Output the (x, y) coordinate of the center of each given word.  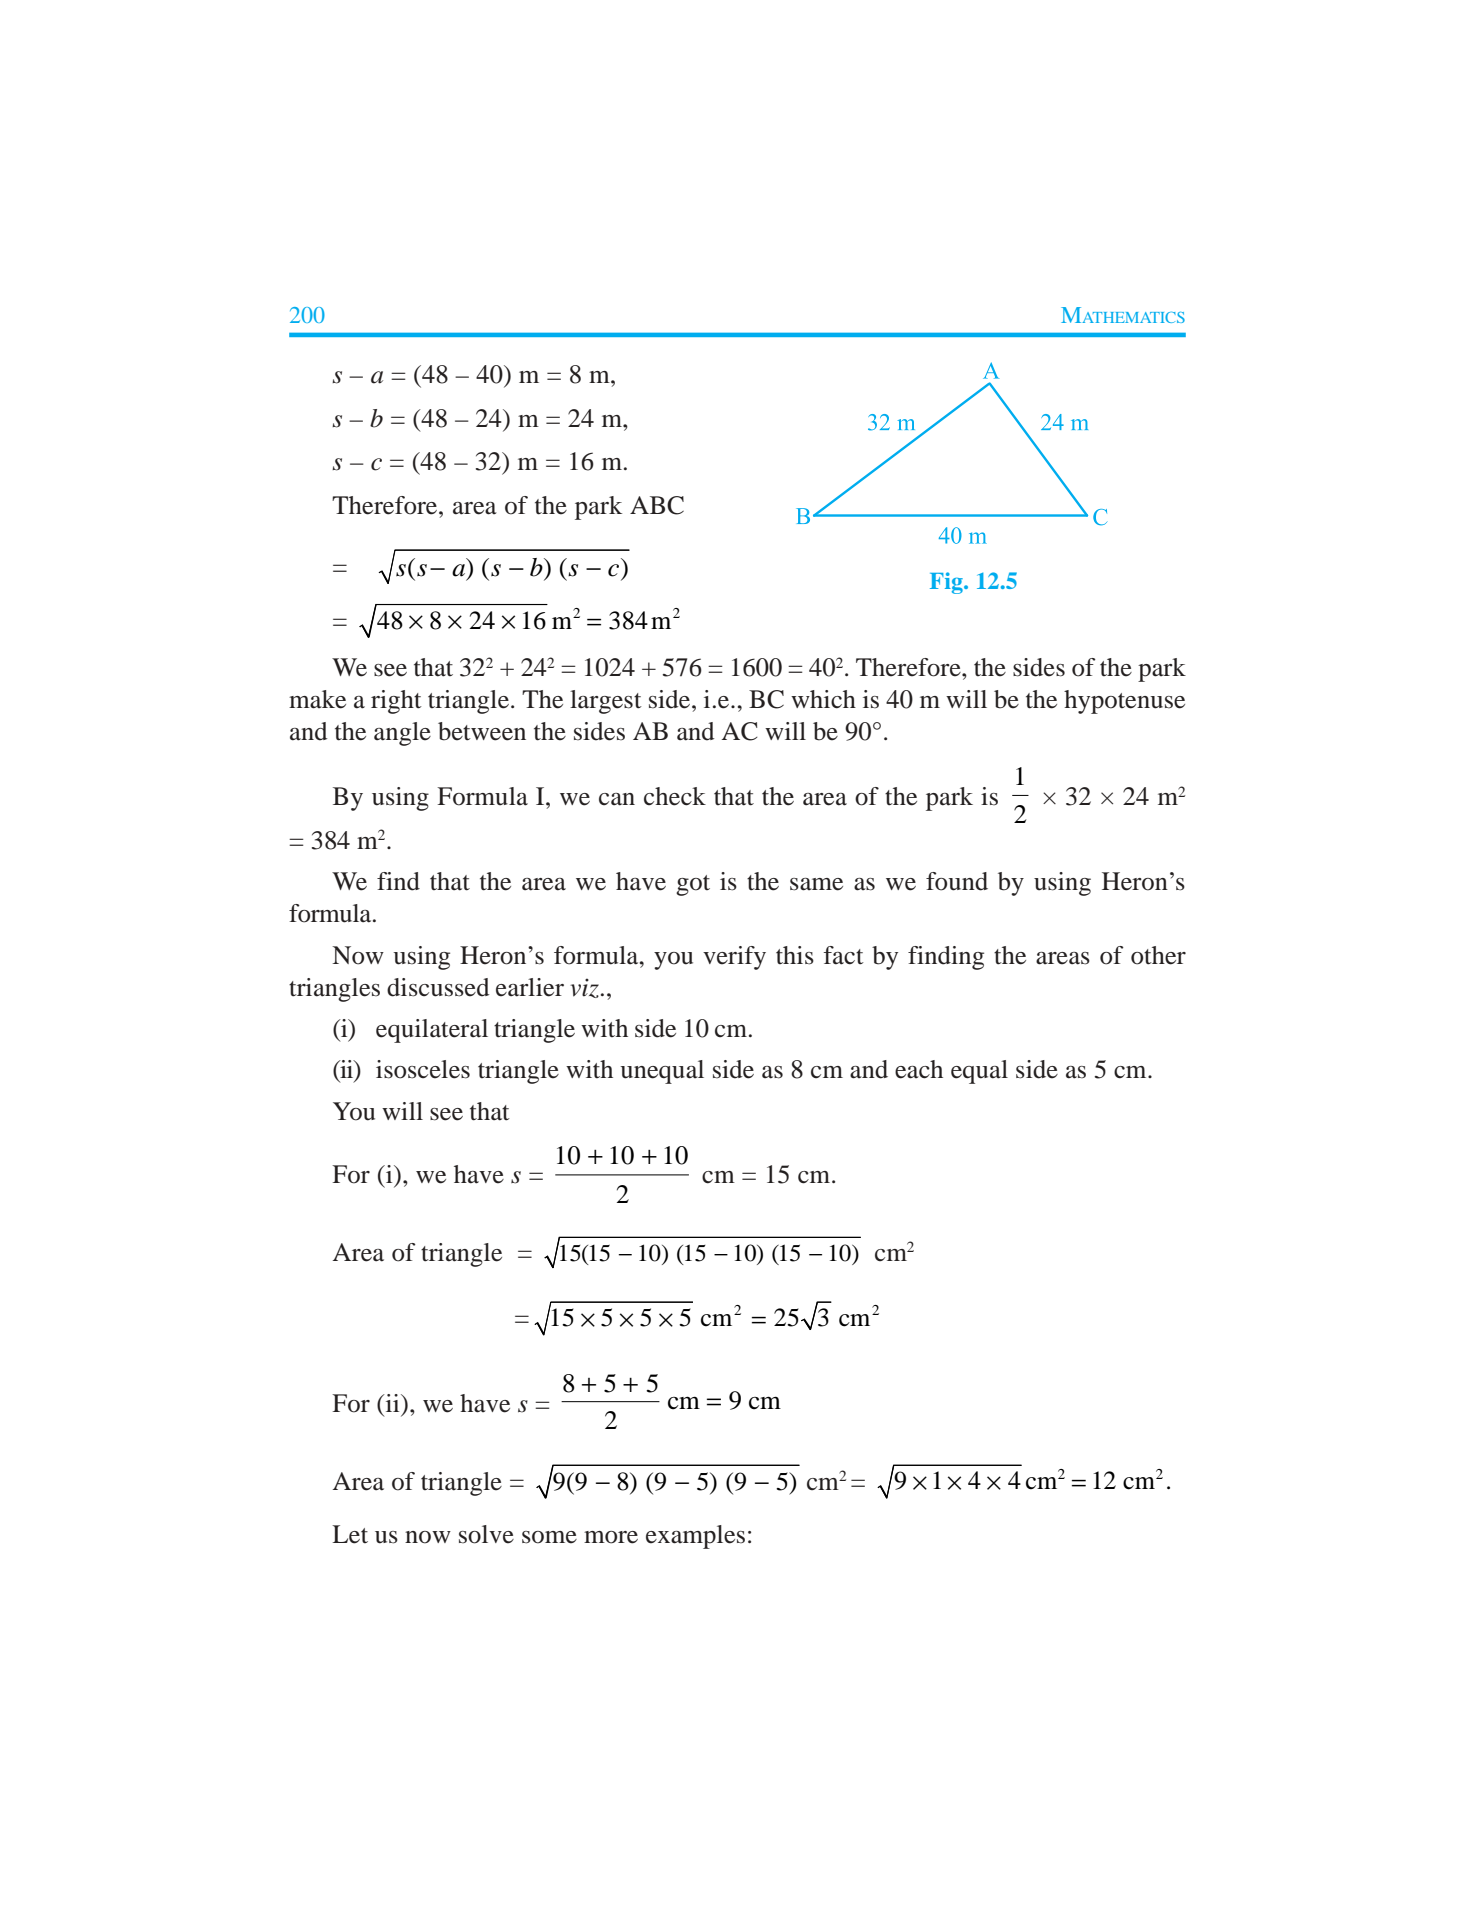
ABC (657, 505)
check (675, 796)
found (957, 881)
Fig (947, 583)
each (919, 1069)
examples (695, 1537)
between (482, 731)
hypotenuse (1124, 702)
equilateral (432, 1031)
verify (734, 958)
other (1158, 955)
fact (844, 955)
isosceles (423, 1069)
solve (486, 1534)
